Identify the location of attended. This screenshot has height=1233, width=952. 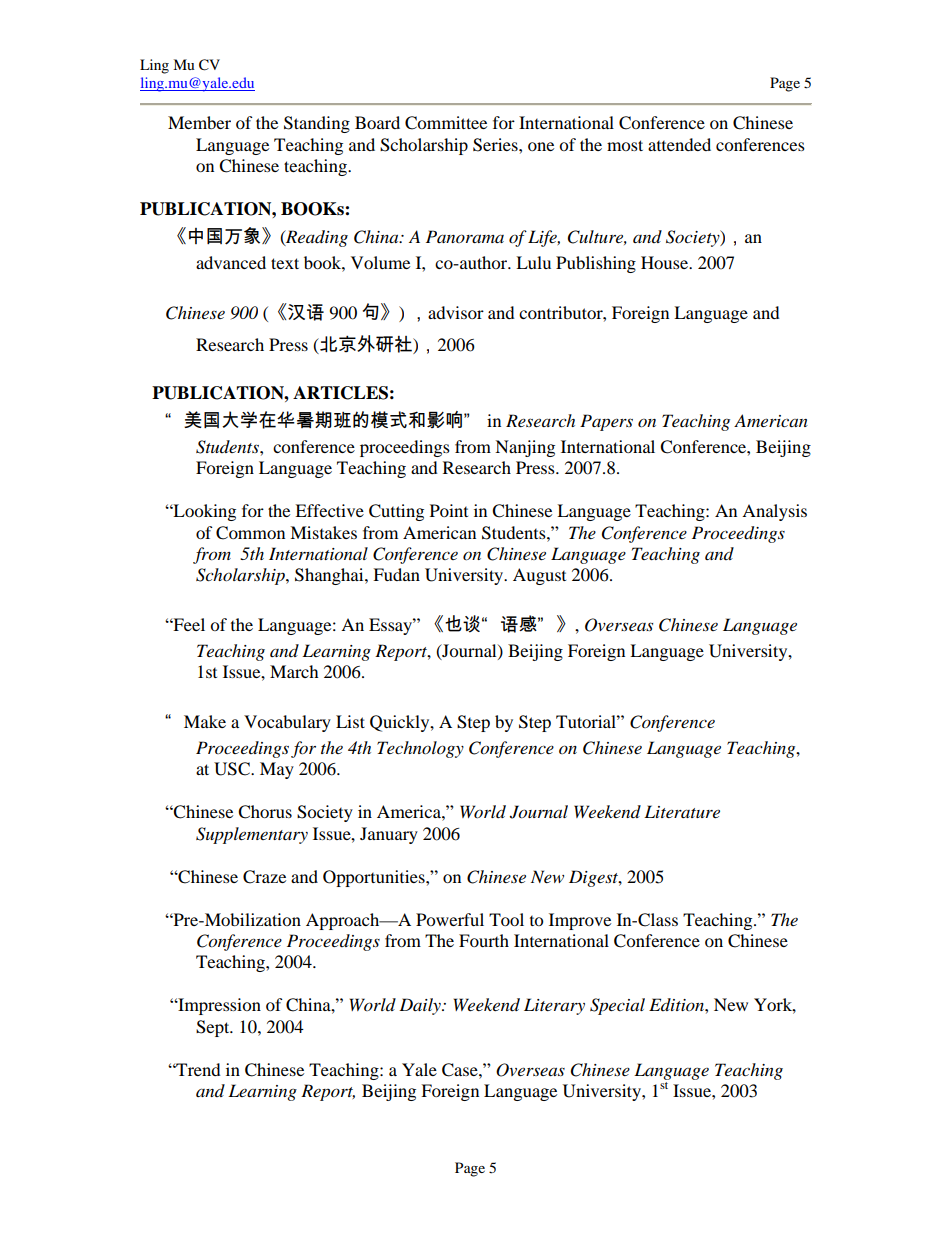
(679, 144).
